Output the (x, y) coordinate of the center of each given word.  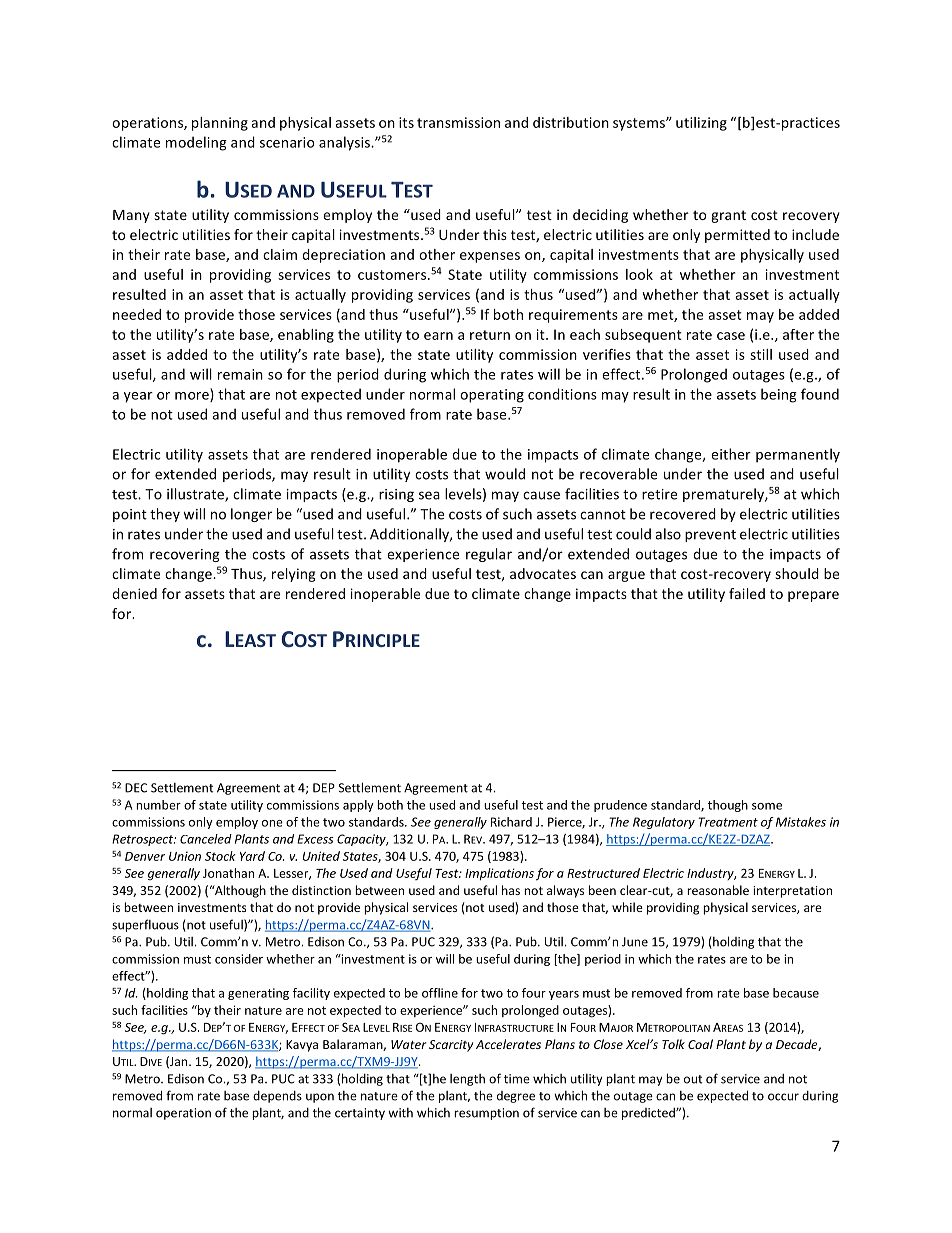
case (731, 336)
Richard (511, 822)
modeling (196, 143)
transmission (458, 122)
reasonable (718, 890)
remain (240, 374)
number (158, 805)
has (511, 890)
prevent (710, 536)
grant (728, 216)
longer (251, 515)
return (490, 335)
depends (277, 1097)
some (767, 806)
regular (489, 555)
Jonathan (228, 873)
